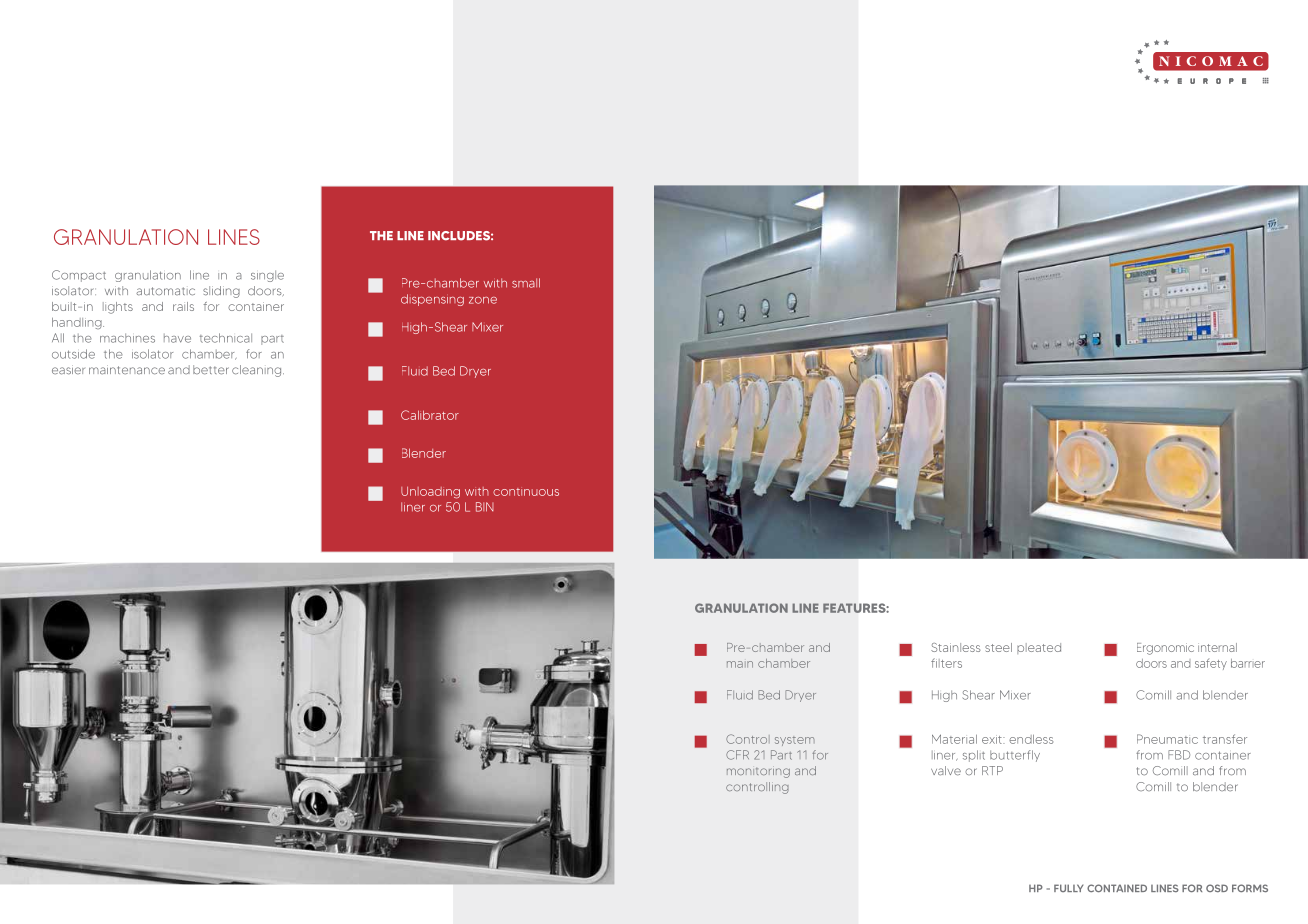 This image has width=1308, height=924. I want to click on sliding, so click(221, 292).
